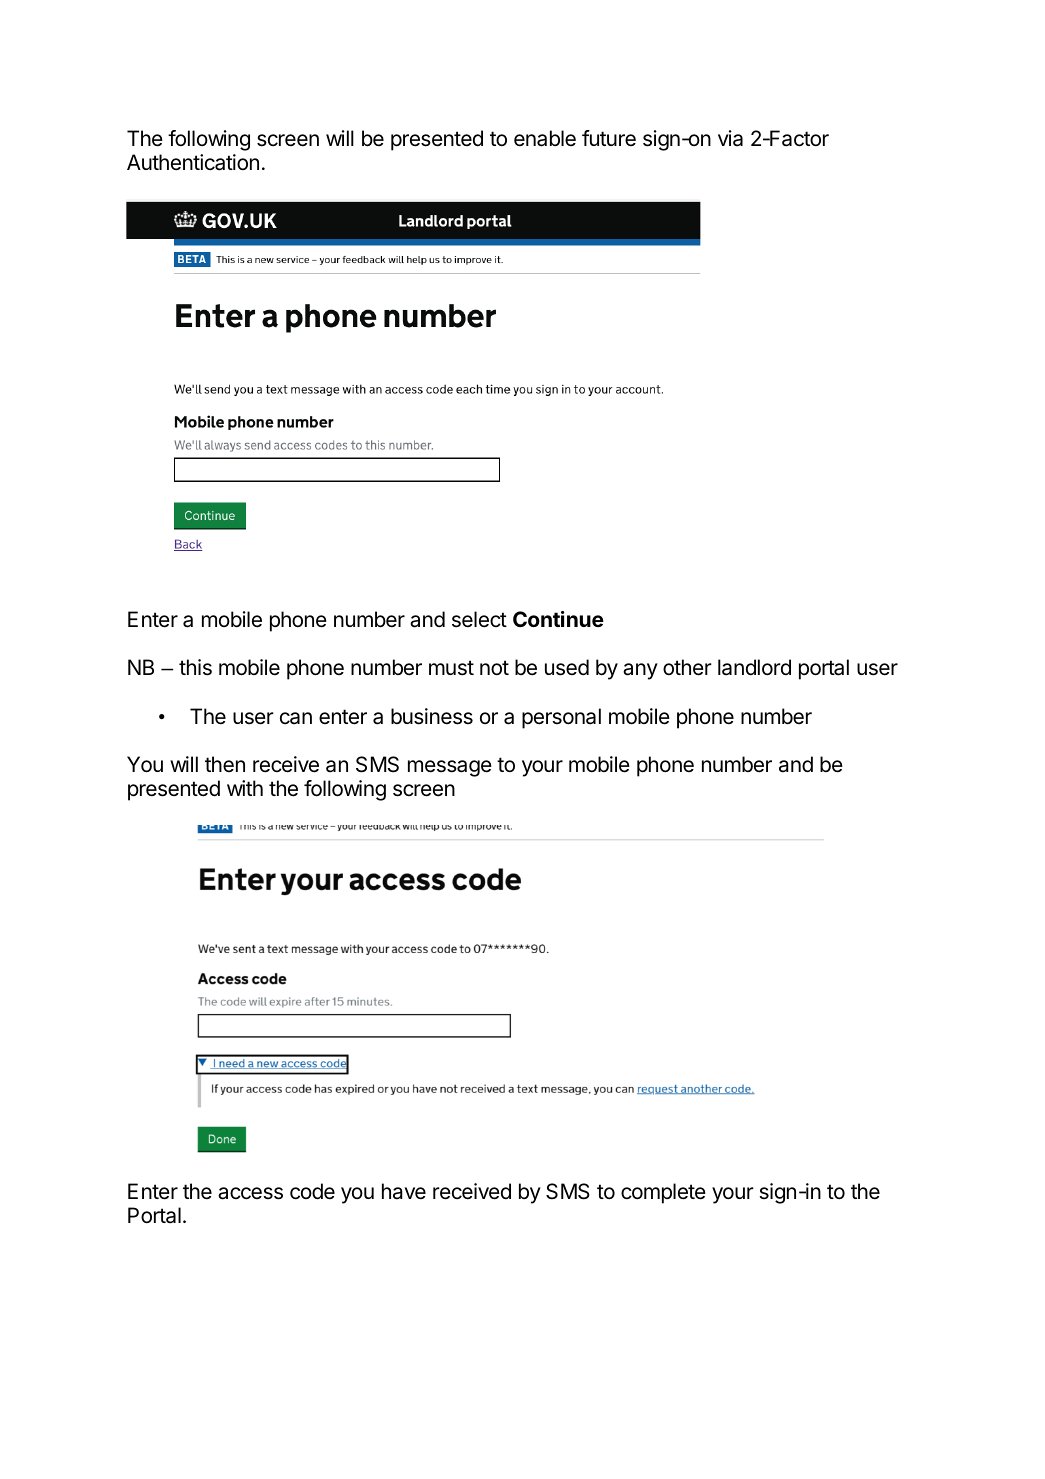  I want to click on access, so click(250, 1193).
